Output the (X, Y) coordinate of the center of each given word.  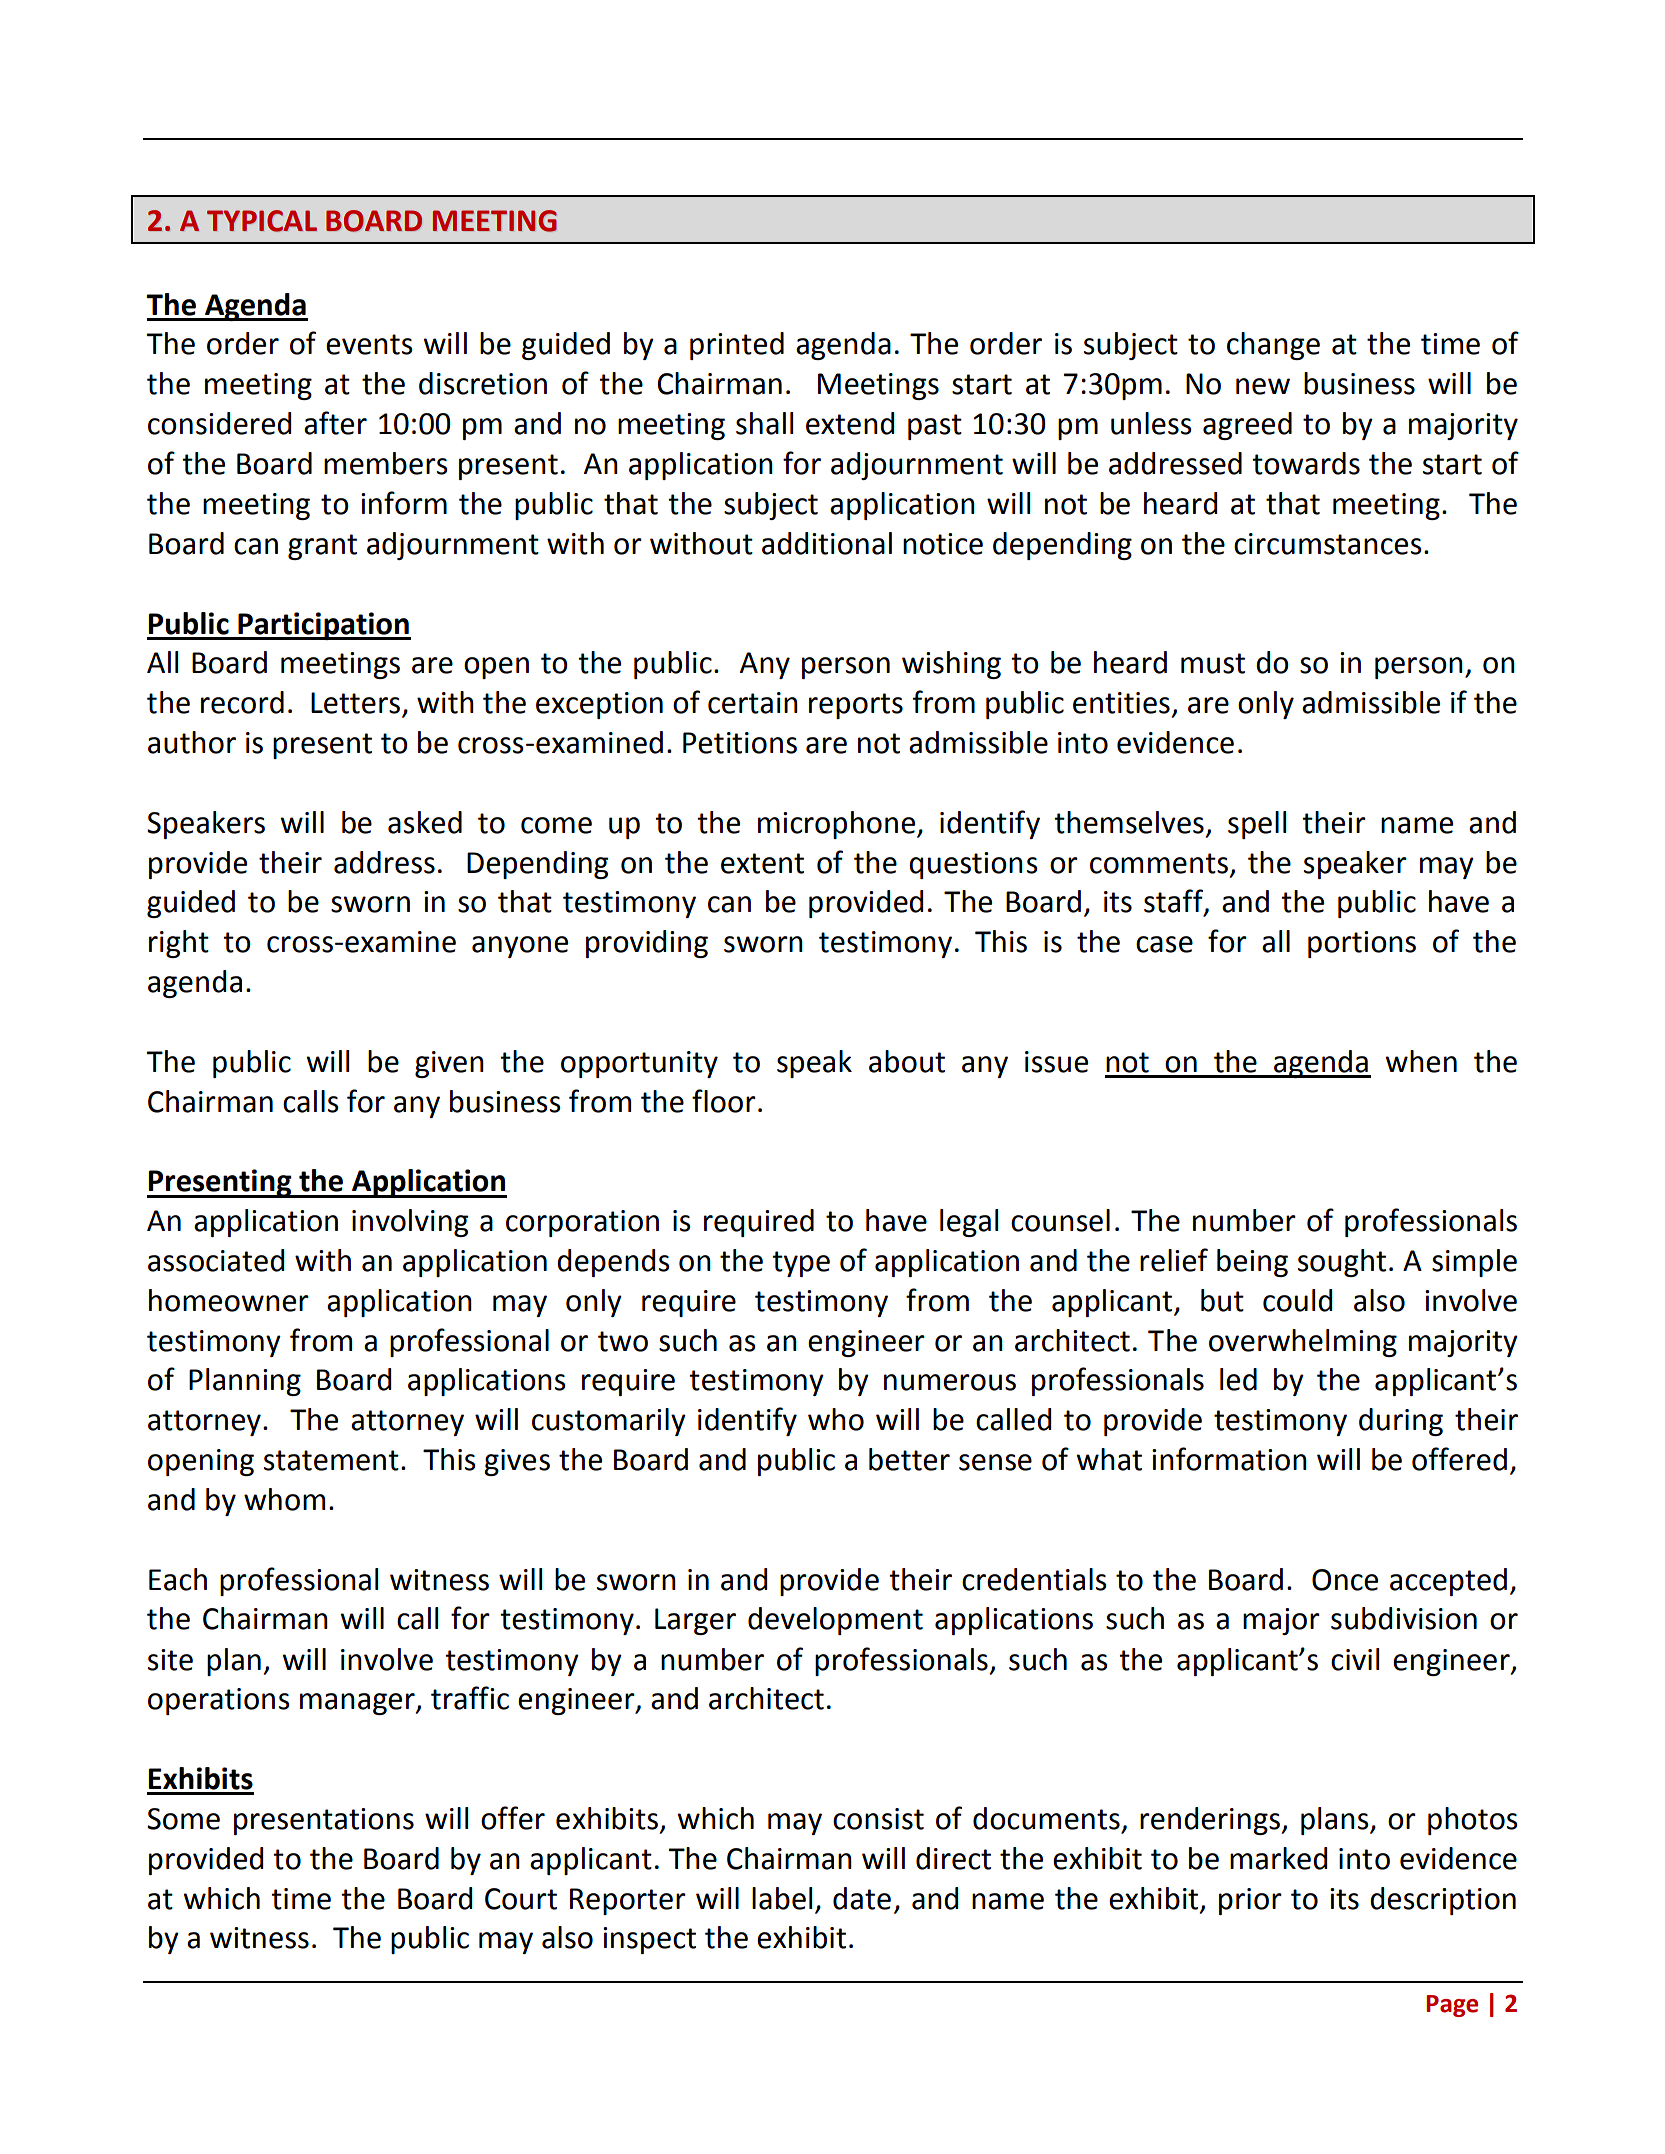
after (335, 423)
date (862, 1898)
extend (850, 423)
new (1263, 386)
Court (521, 1899)
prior (1250, 1901)
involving (410, 1223)
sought (1342, 1263)
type (801, 1264)
